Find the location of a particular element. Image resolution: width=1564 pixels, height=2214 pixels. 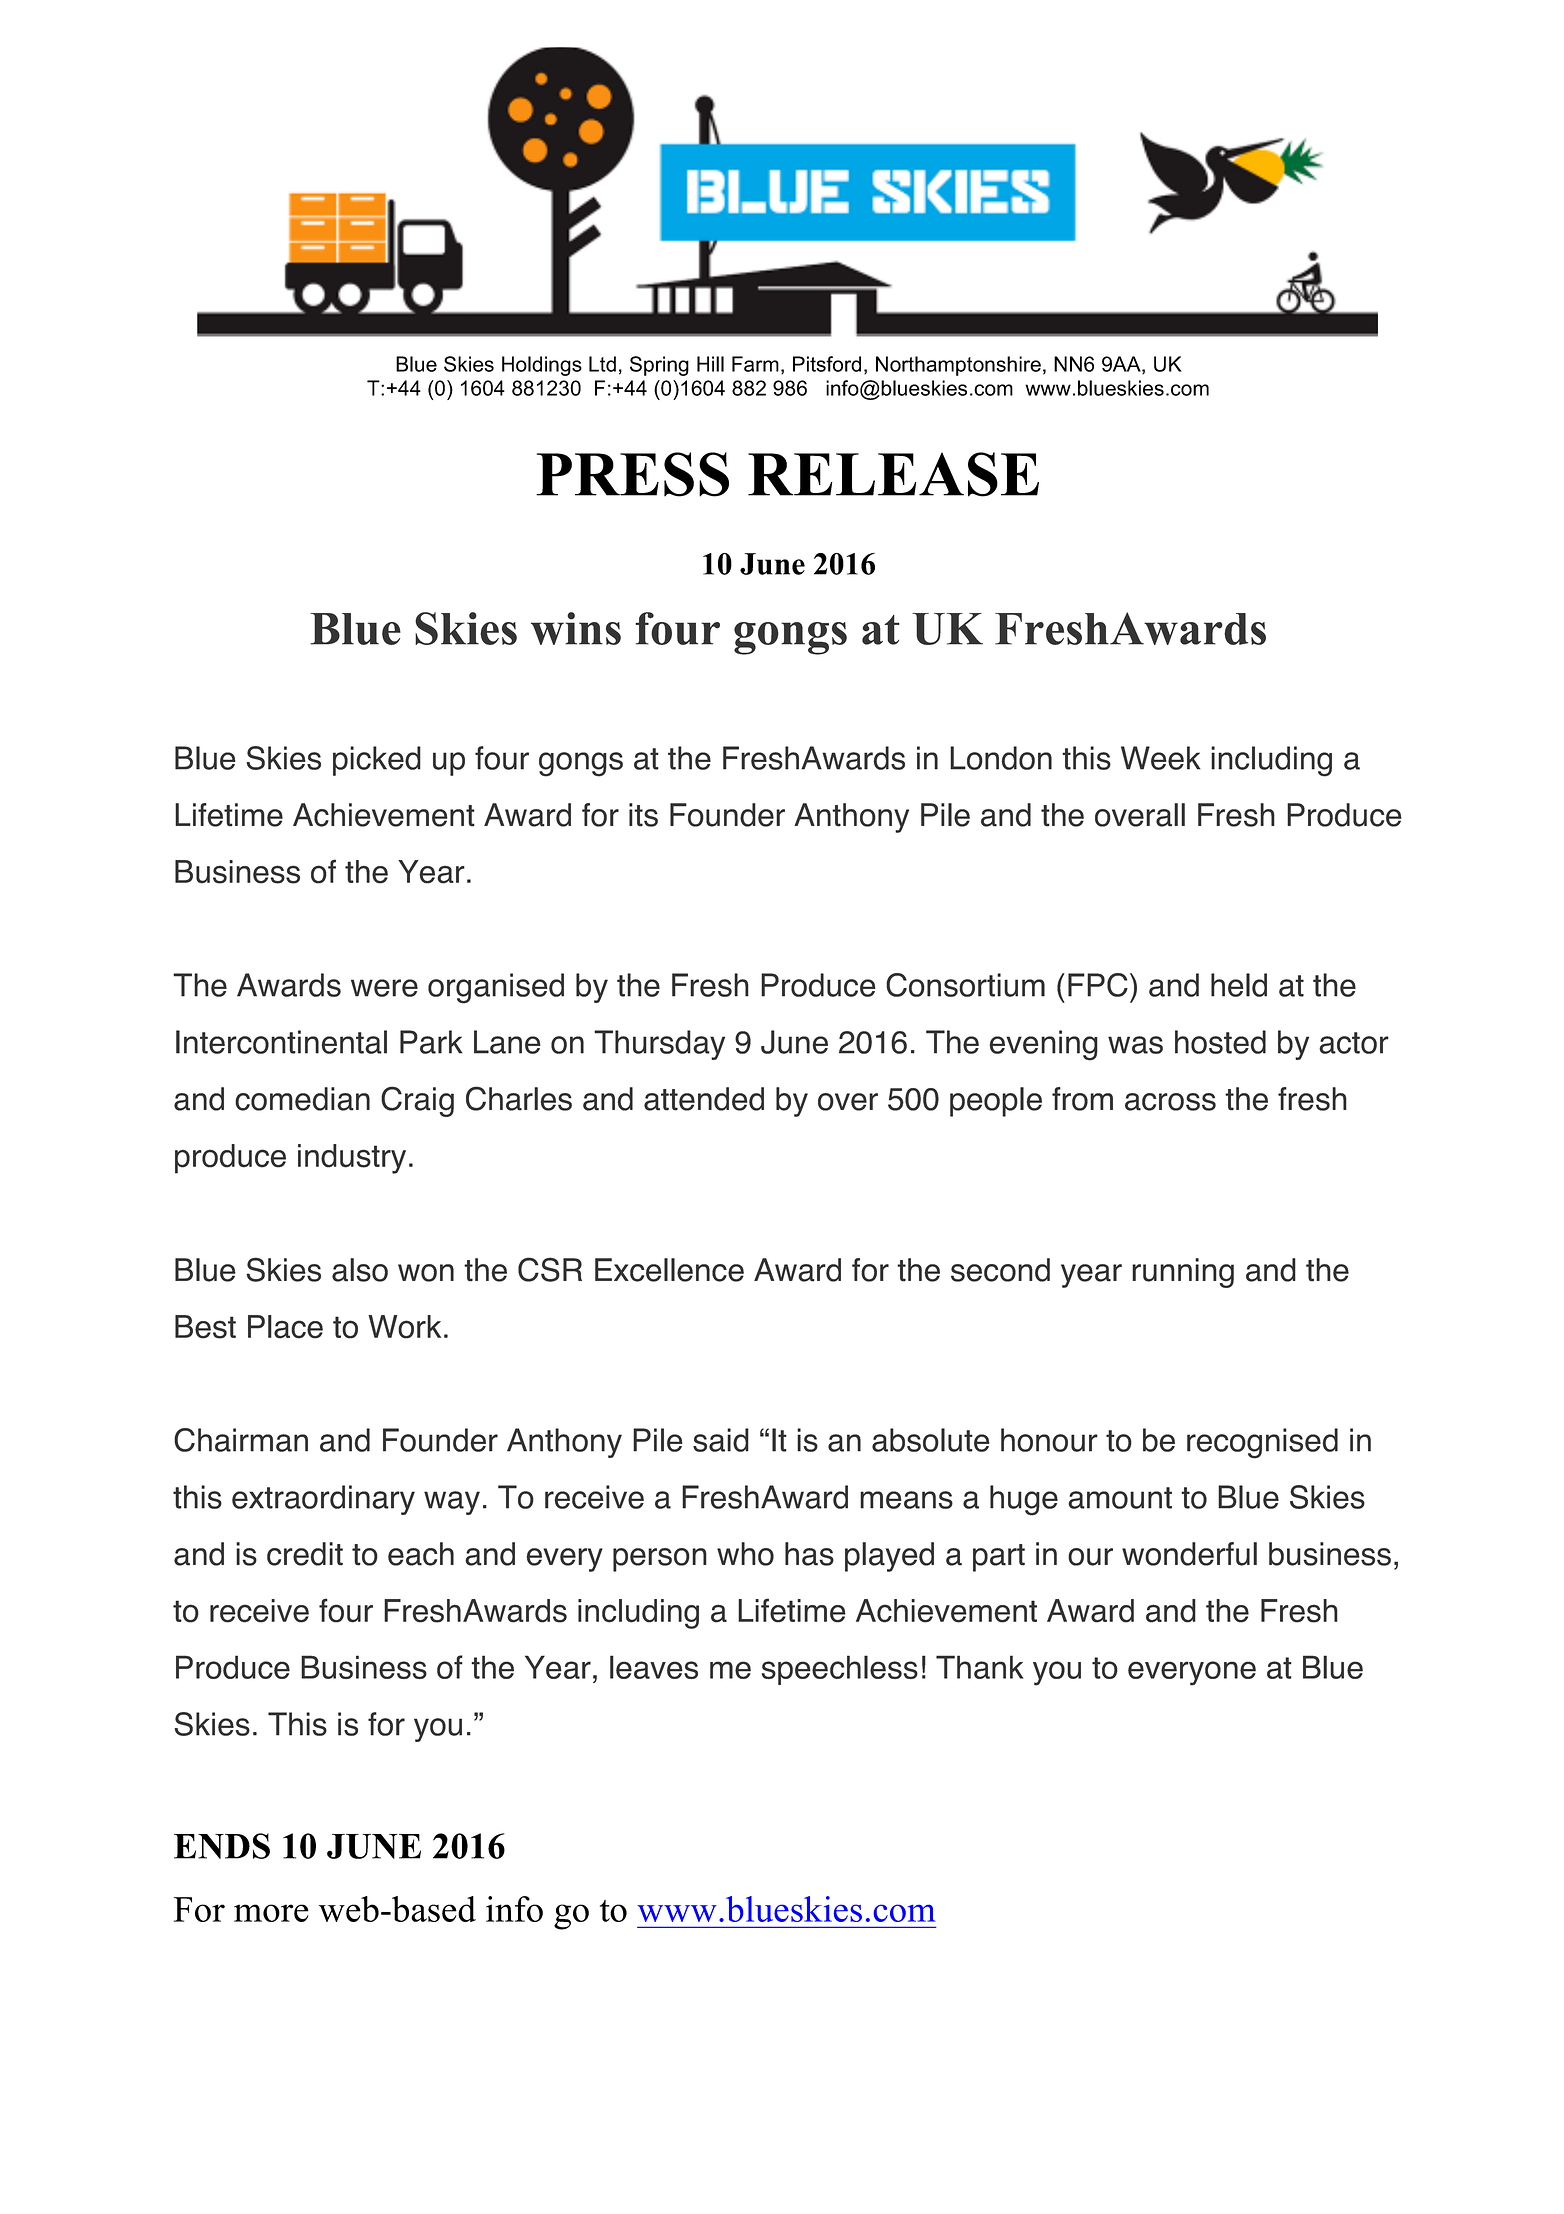

Farm is located at coordinates (755, 364).
